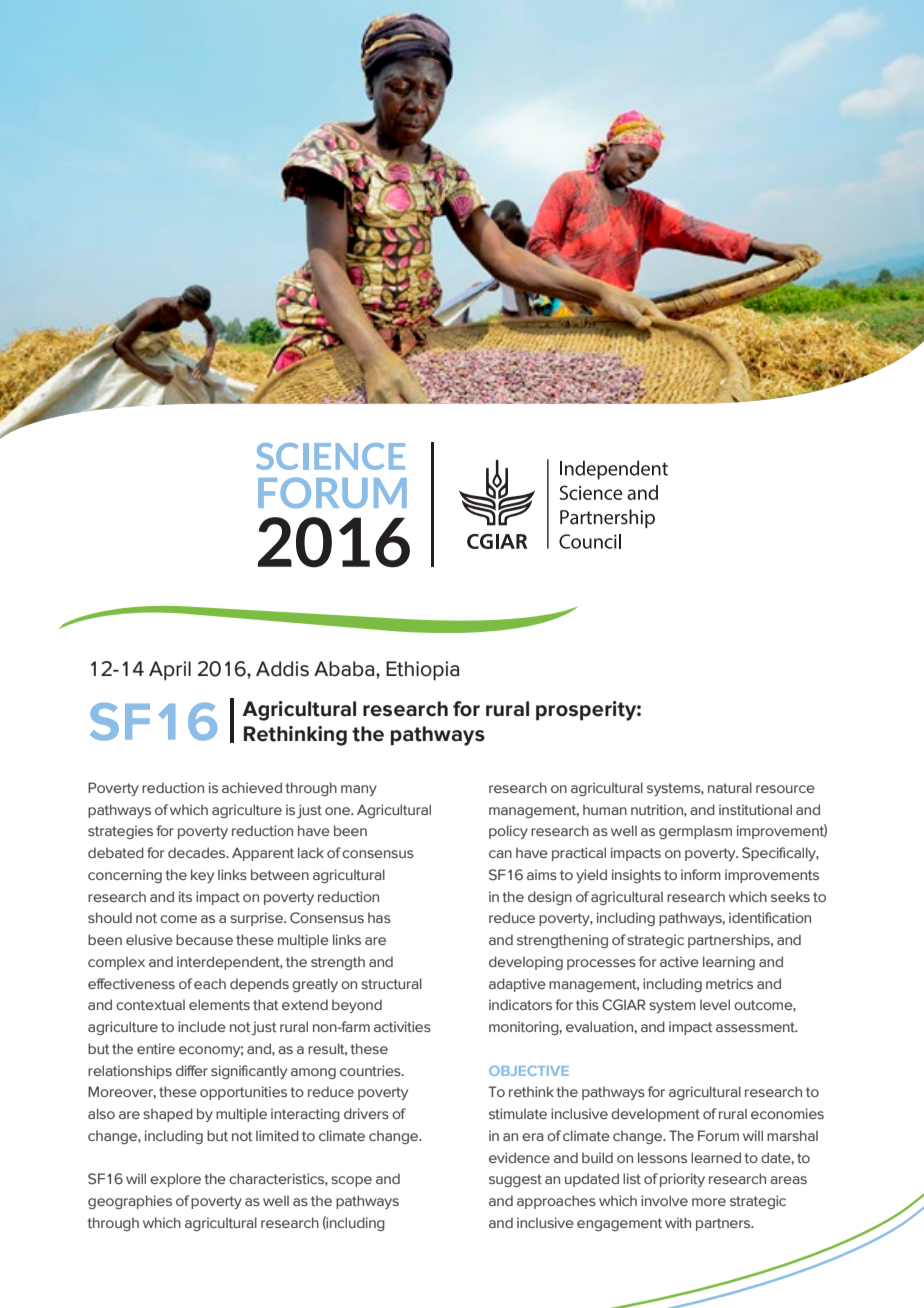 The width and height of the screenshot is (924, 1308). Describe the element at coordinates (730, 787) in the screenshot. I see `natural` at that location.
